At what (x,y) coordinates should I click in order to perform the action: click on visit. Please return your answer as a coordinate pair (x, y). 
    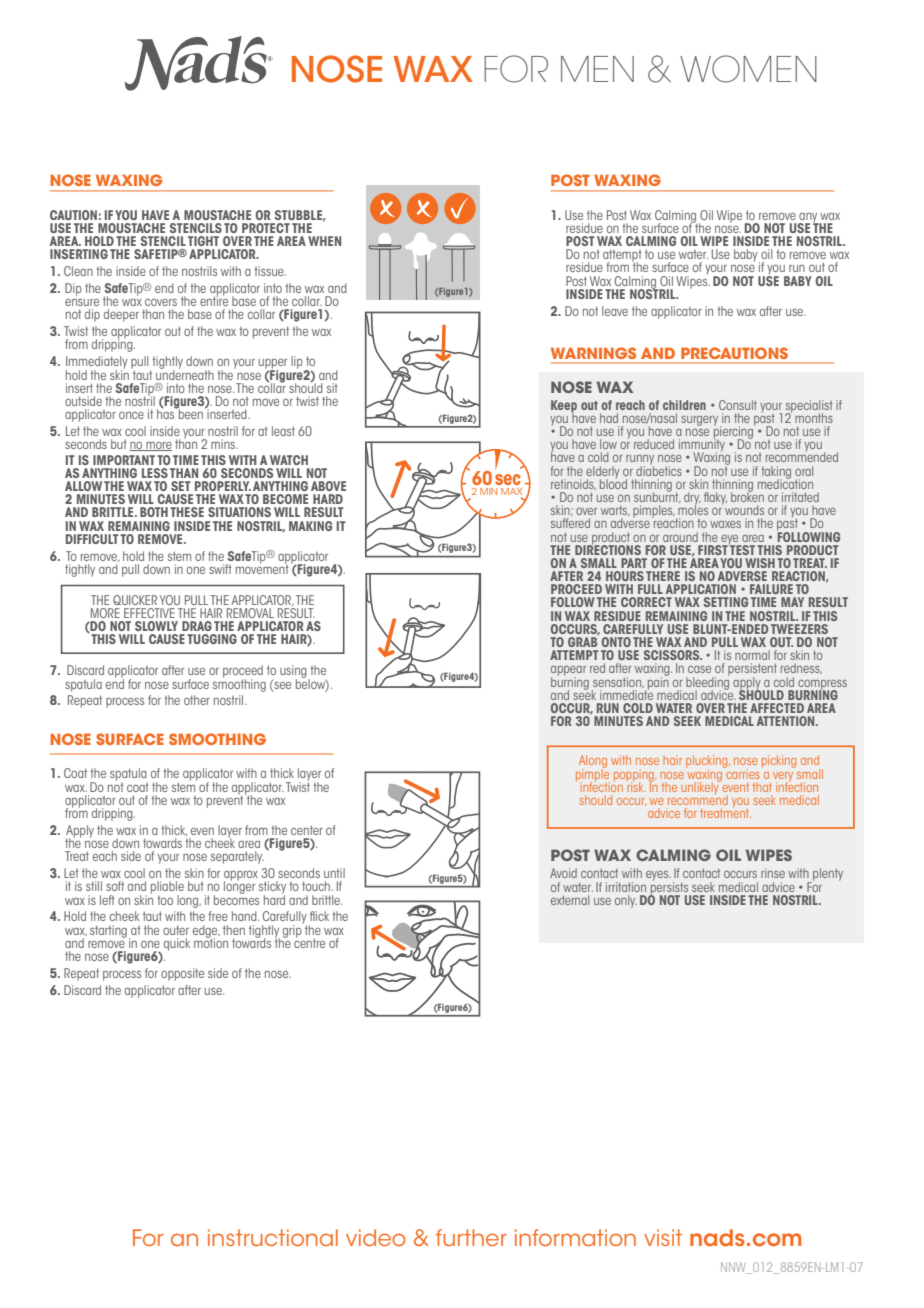
    Looking at the image, I should click on (663, 1237).
